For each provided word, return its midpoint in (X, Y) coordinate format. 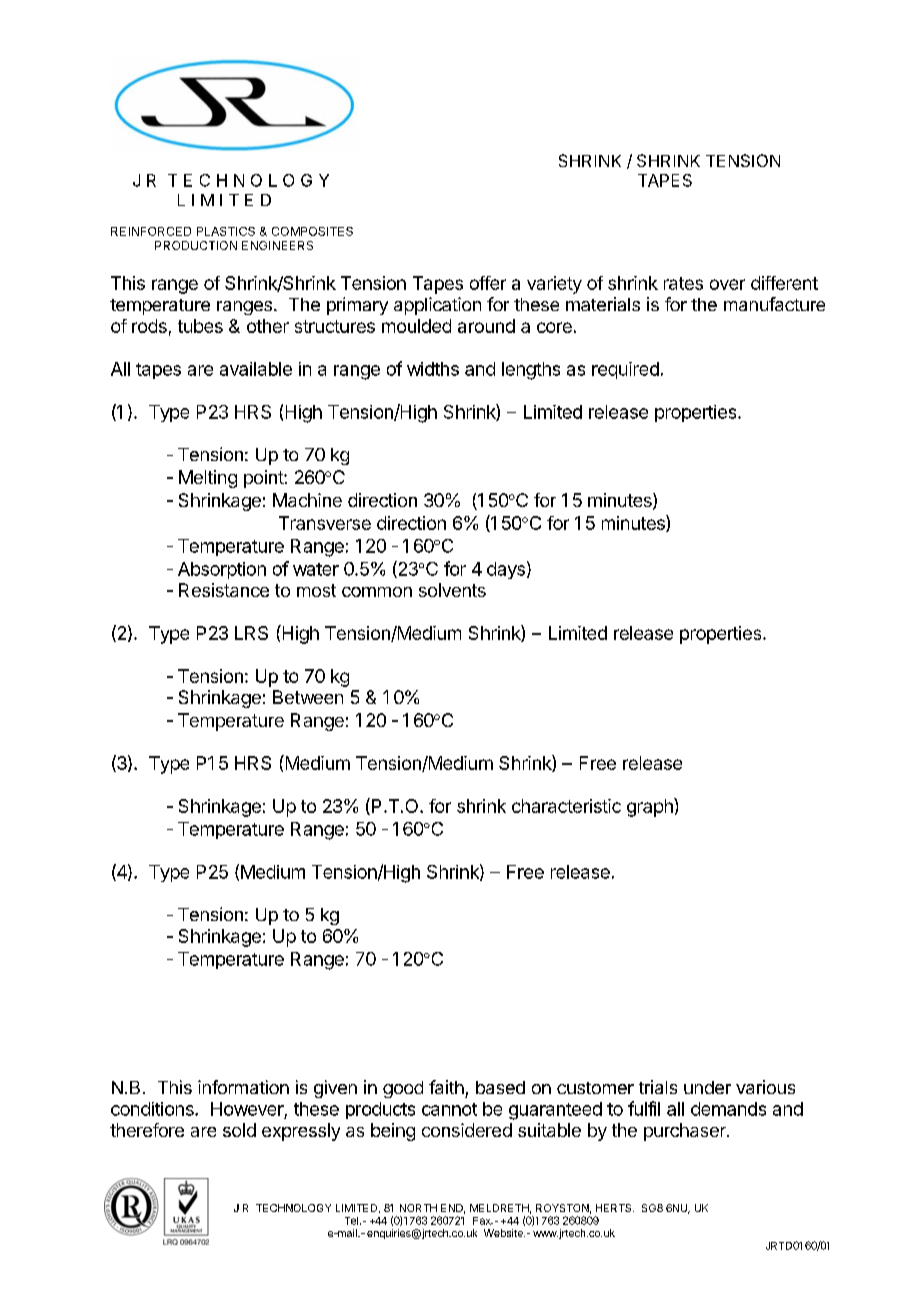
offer (488, 283)
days (506, 570)
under (707, 1087)
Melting (208, 479)
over (727, 284)
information (243, 1087)
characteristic (566, 806)
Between (308, 697)
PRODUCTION (196, 245)
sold (239, 1130)
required (625, 370)
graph (651, 807)
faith (446, 1087)
